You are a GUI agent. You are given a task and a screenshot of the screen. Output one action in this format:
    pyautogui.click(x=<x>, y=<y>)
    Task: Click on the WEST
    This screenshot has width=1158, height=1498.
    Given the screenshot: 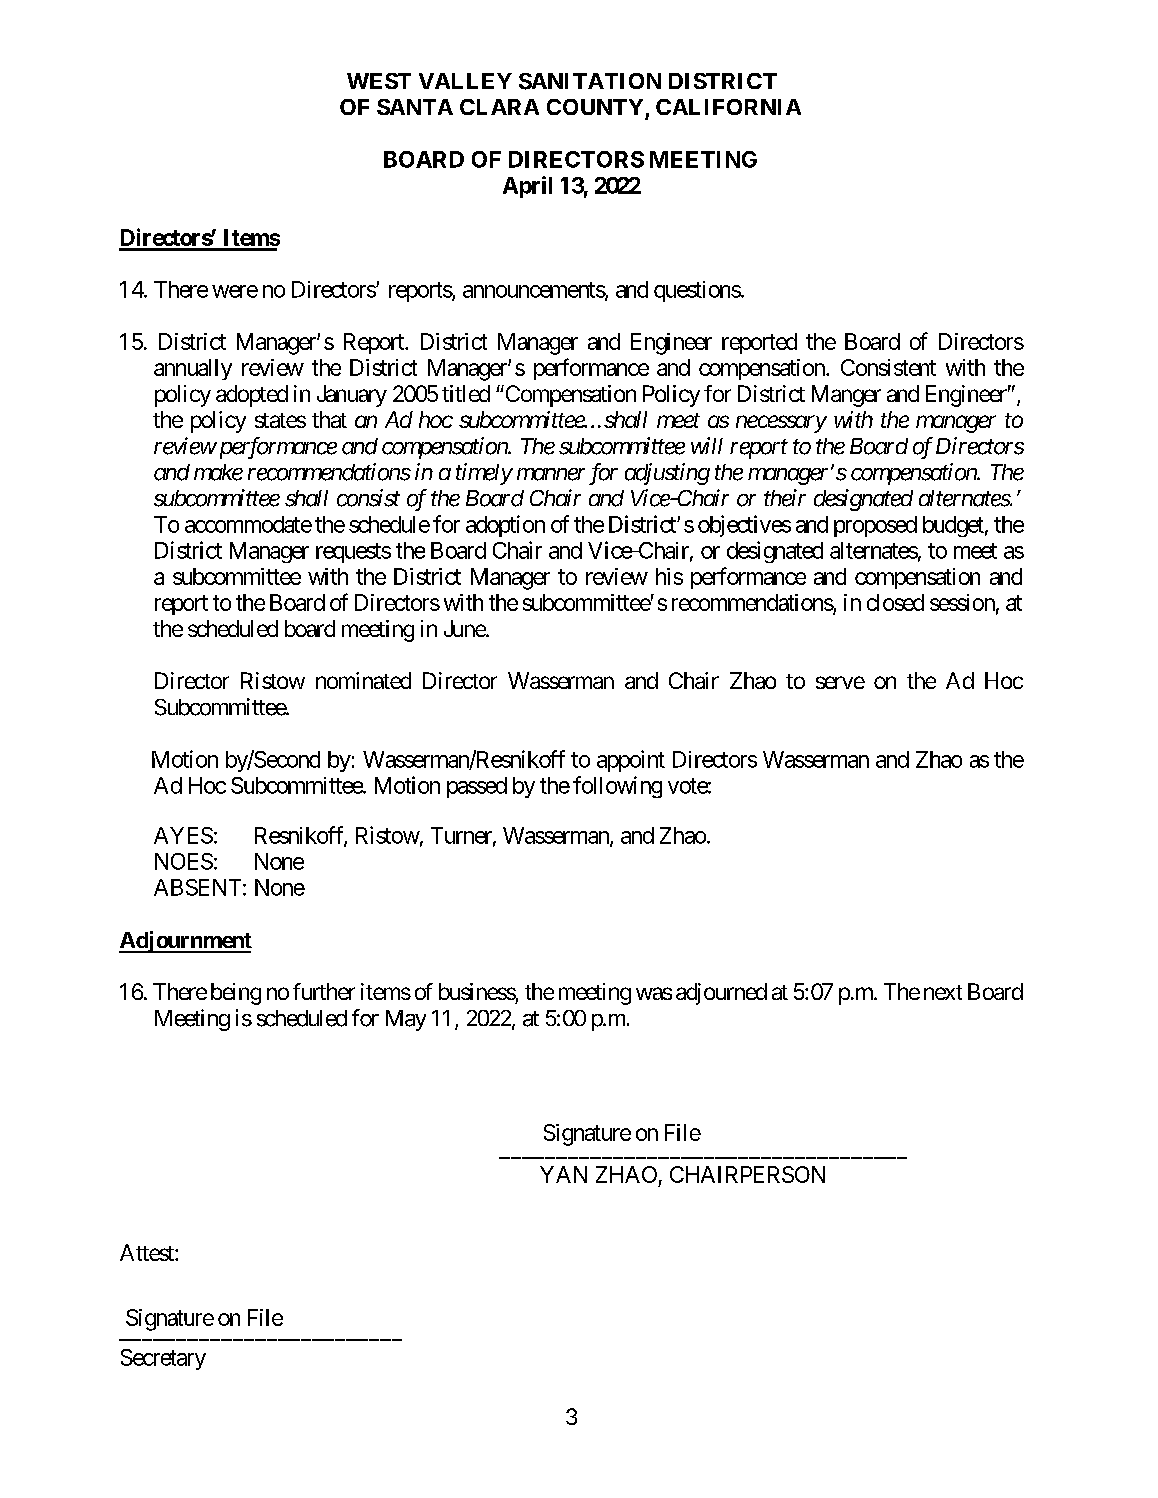 What is the action you would take?
    pyautogui.click(x=379, y=81)
